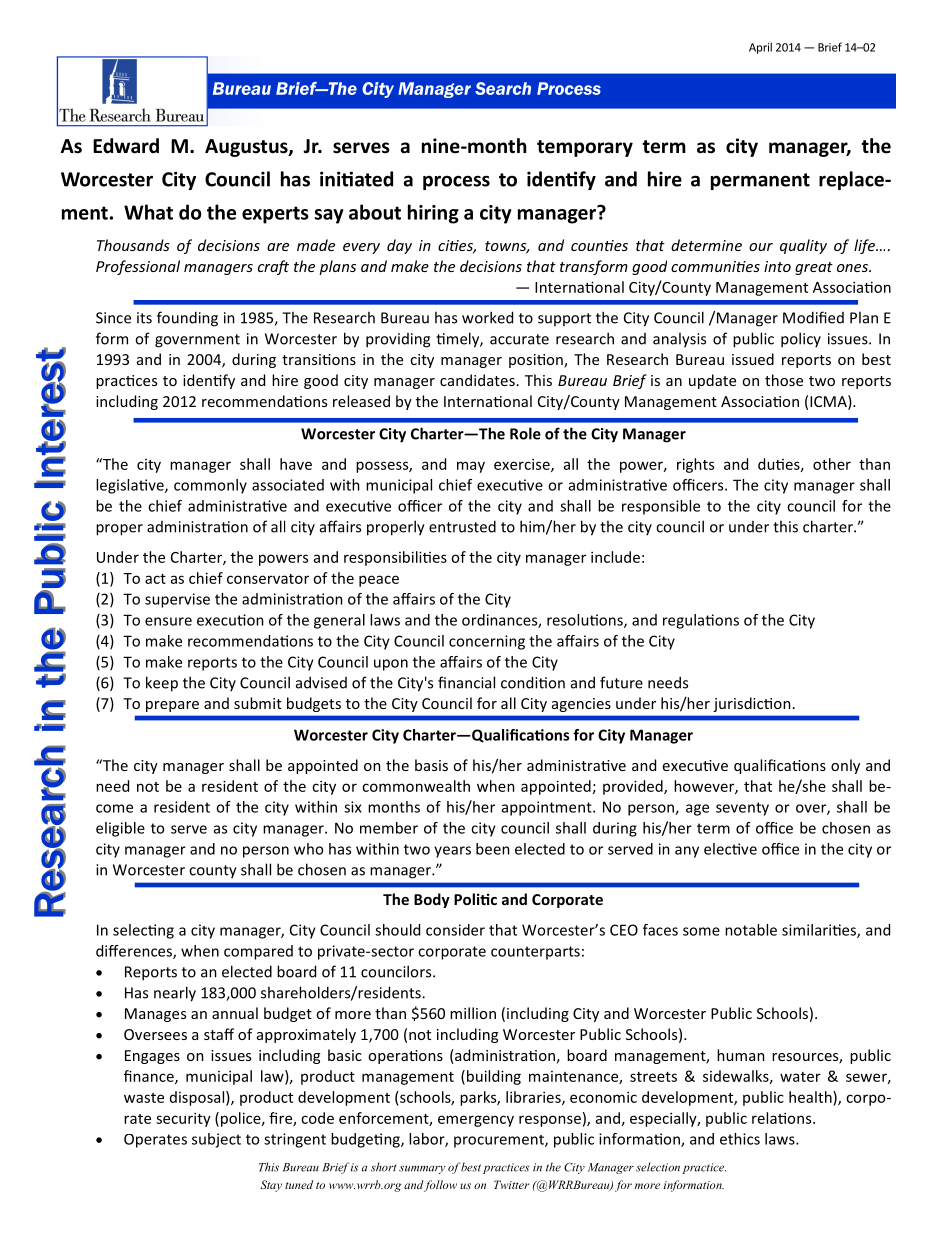 This screenshot has height=1233, width=952. I want to click on Politic, so click(475, 899).
